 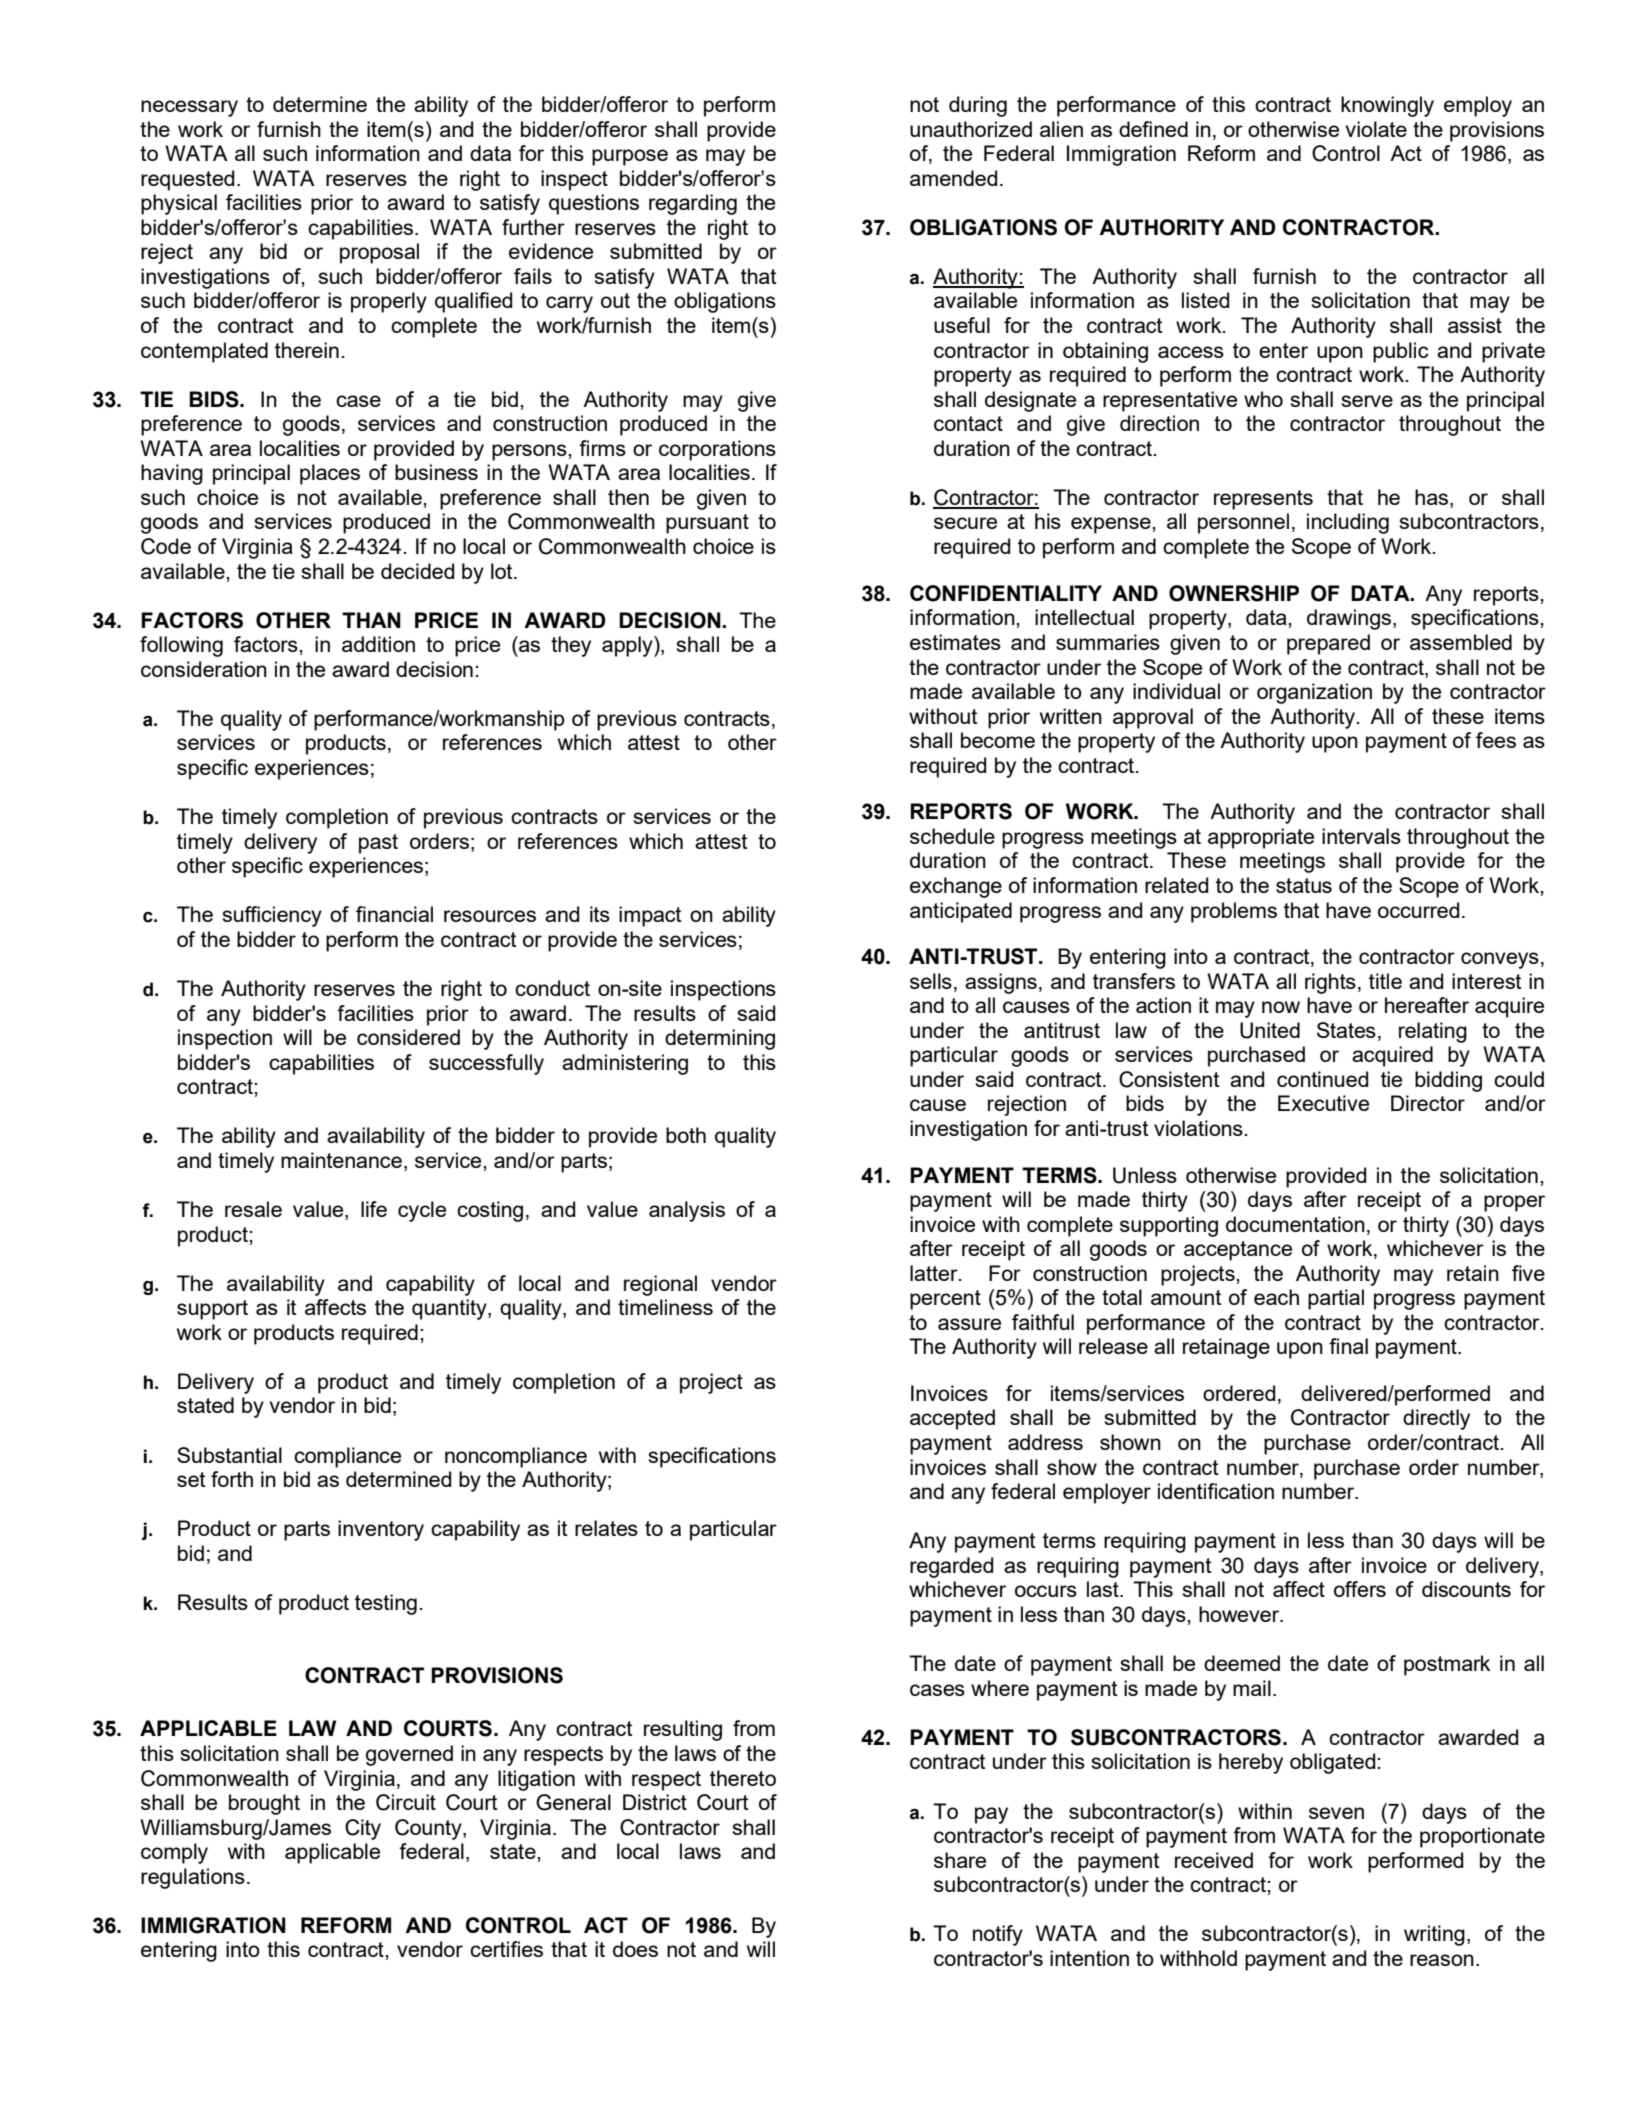 What do you see at coordinates (931, 981) in the page?
I see `sells` at bounding box center [931, 981].
